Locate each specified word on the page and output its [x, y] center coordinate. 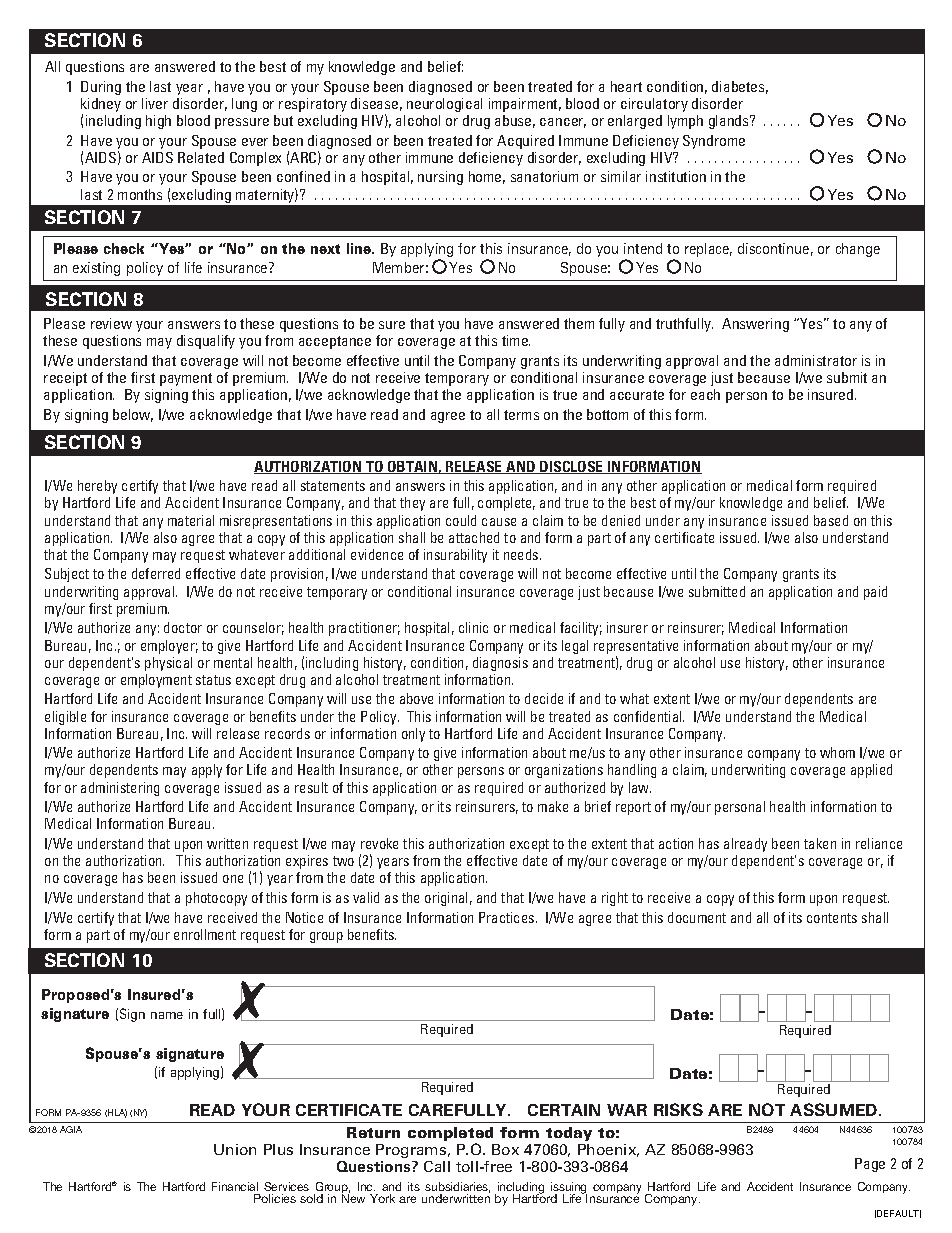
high [158, 122]
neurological [444, 105]
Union [235, 1149]
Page [870, 1165]
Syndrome [714, 142]
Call [437, 1166]
